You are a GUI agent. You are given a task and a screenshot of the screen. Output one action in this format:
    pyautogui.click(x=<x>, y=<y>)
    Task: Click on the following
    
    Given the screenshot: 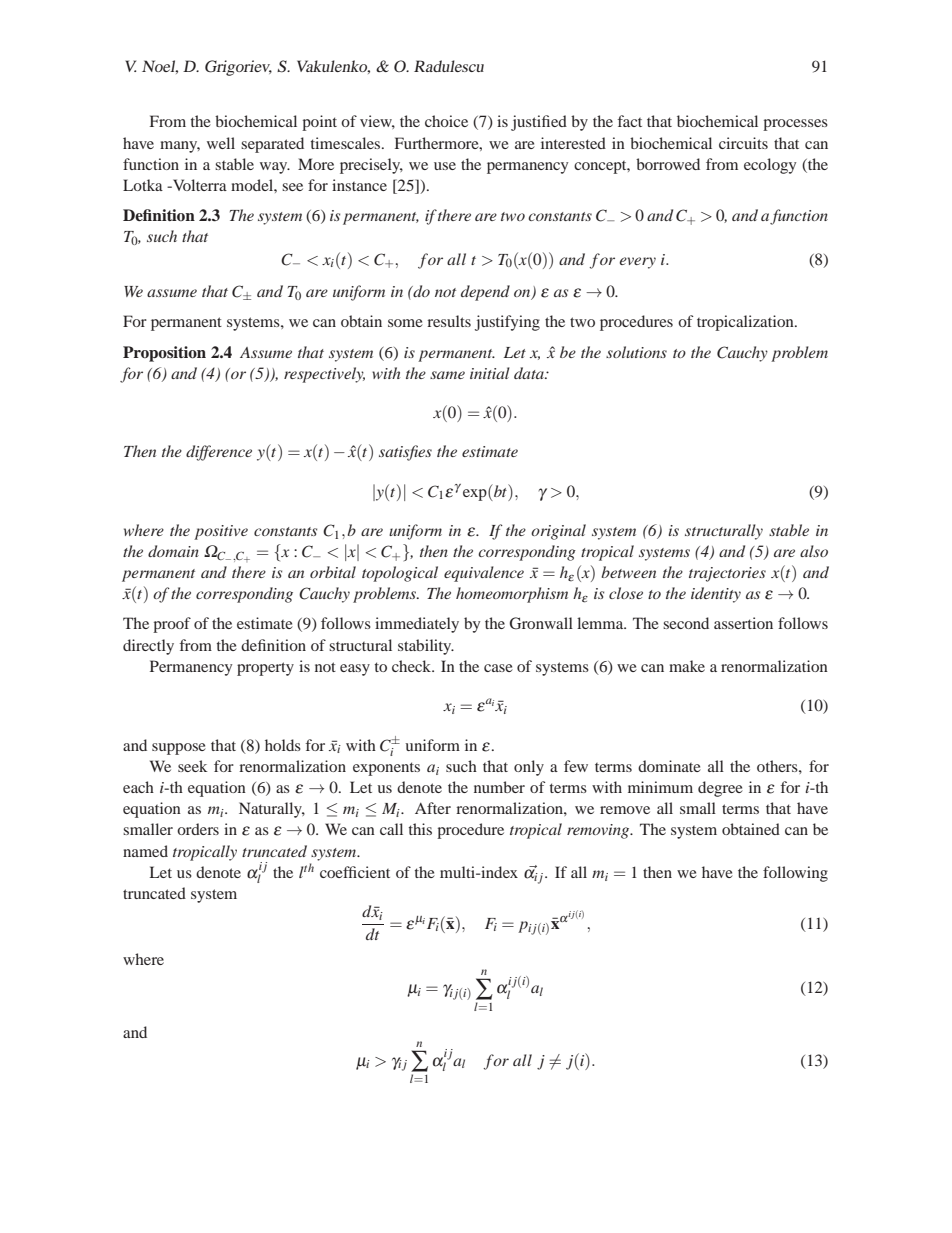 What is the action you would take?
    pyautogui.click(x=795, y=874)
